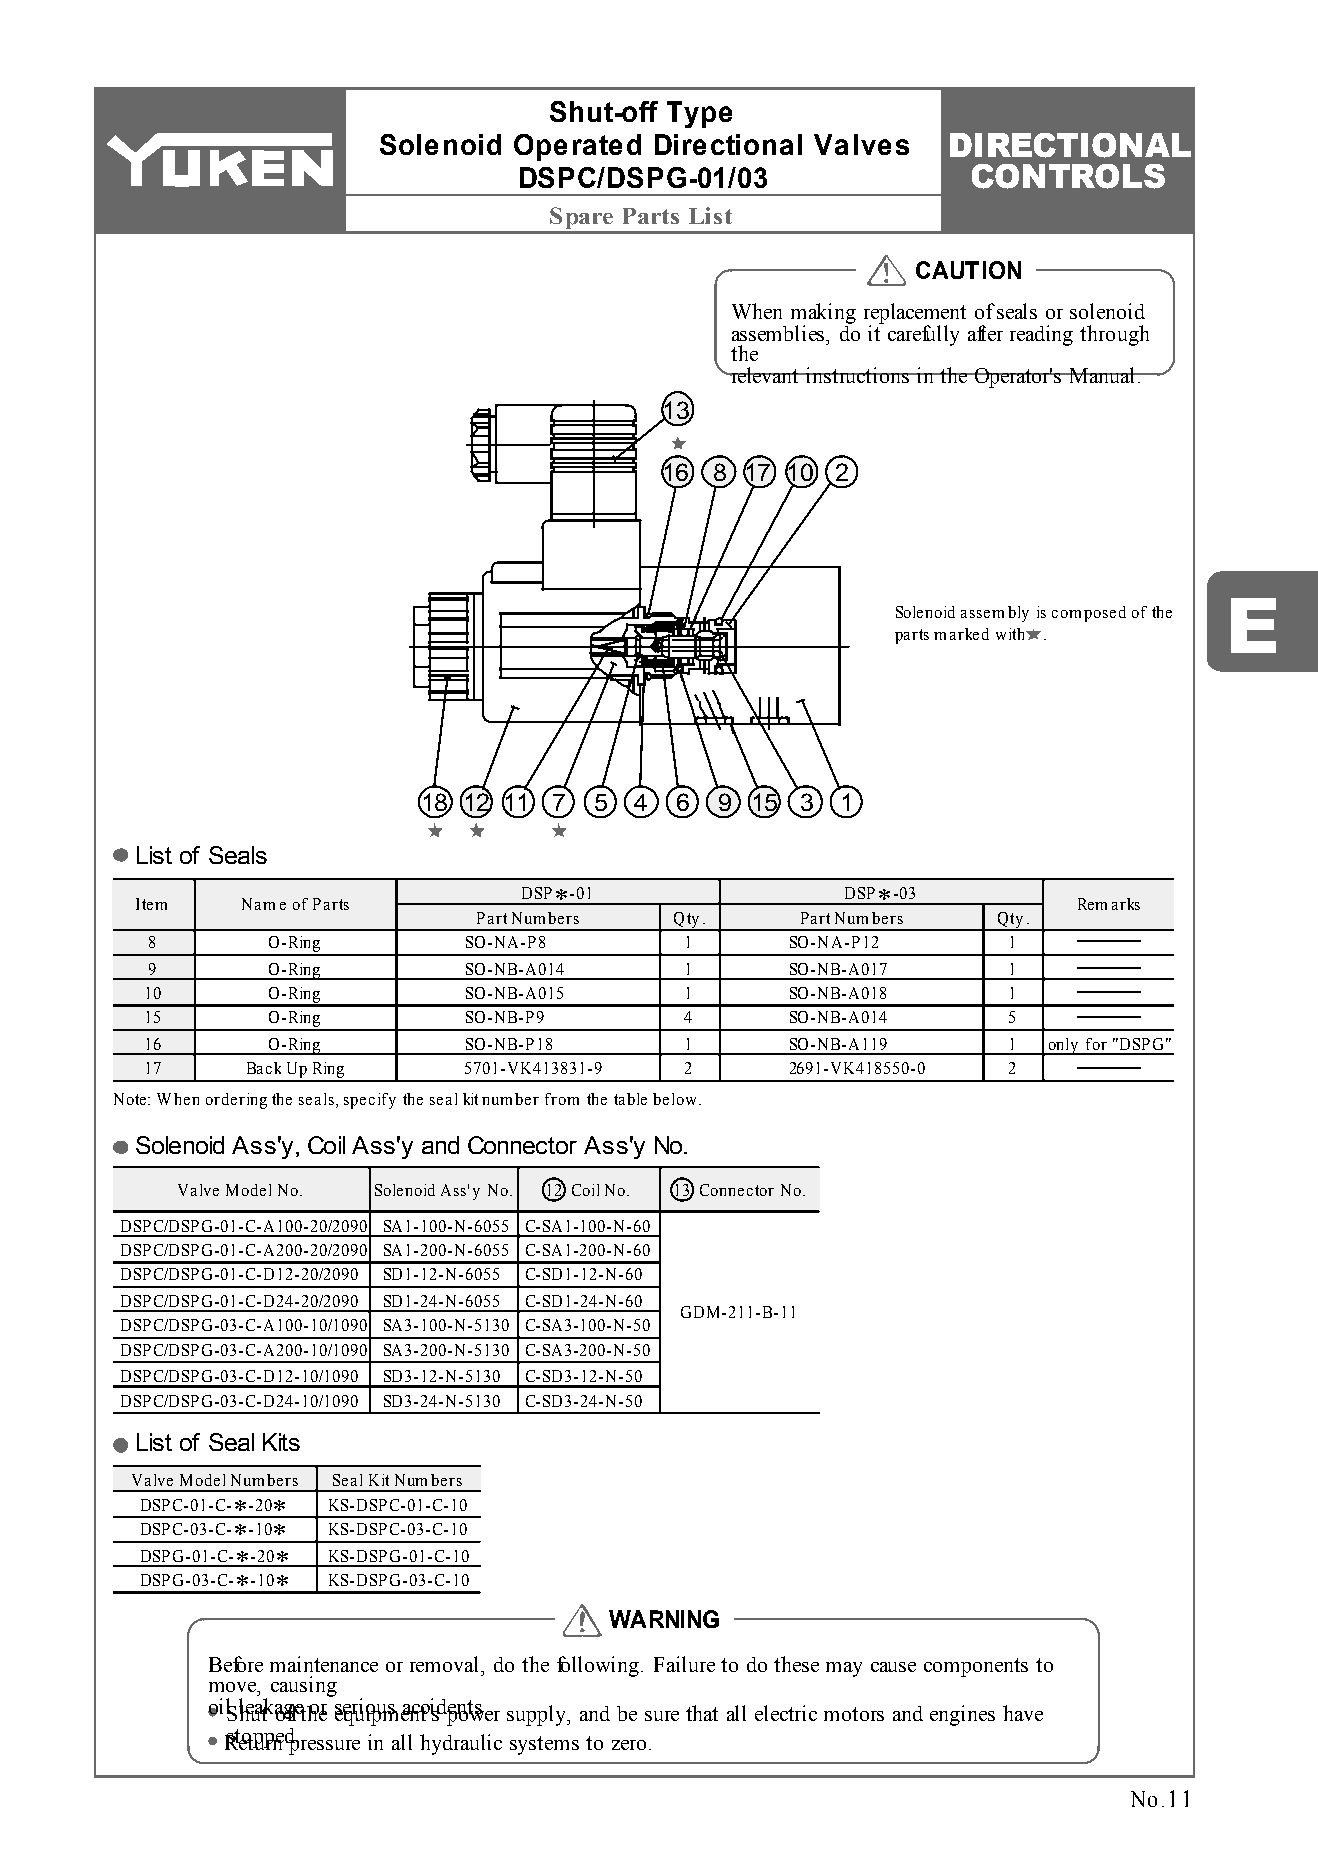  What do you see at coordinates (1018, 614) in the screenshot?
I see `bly` at bounding box center [1018, 614].
